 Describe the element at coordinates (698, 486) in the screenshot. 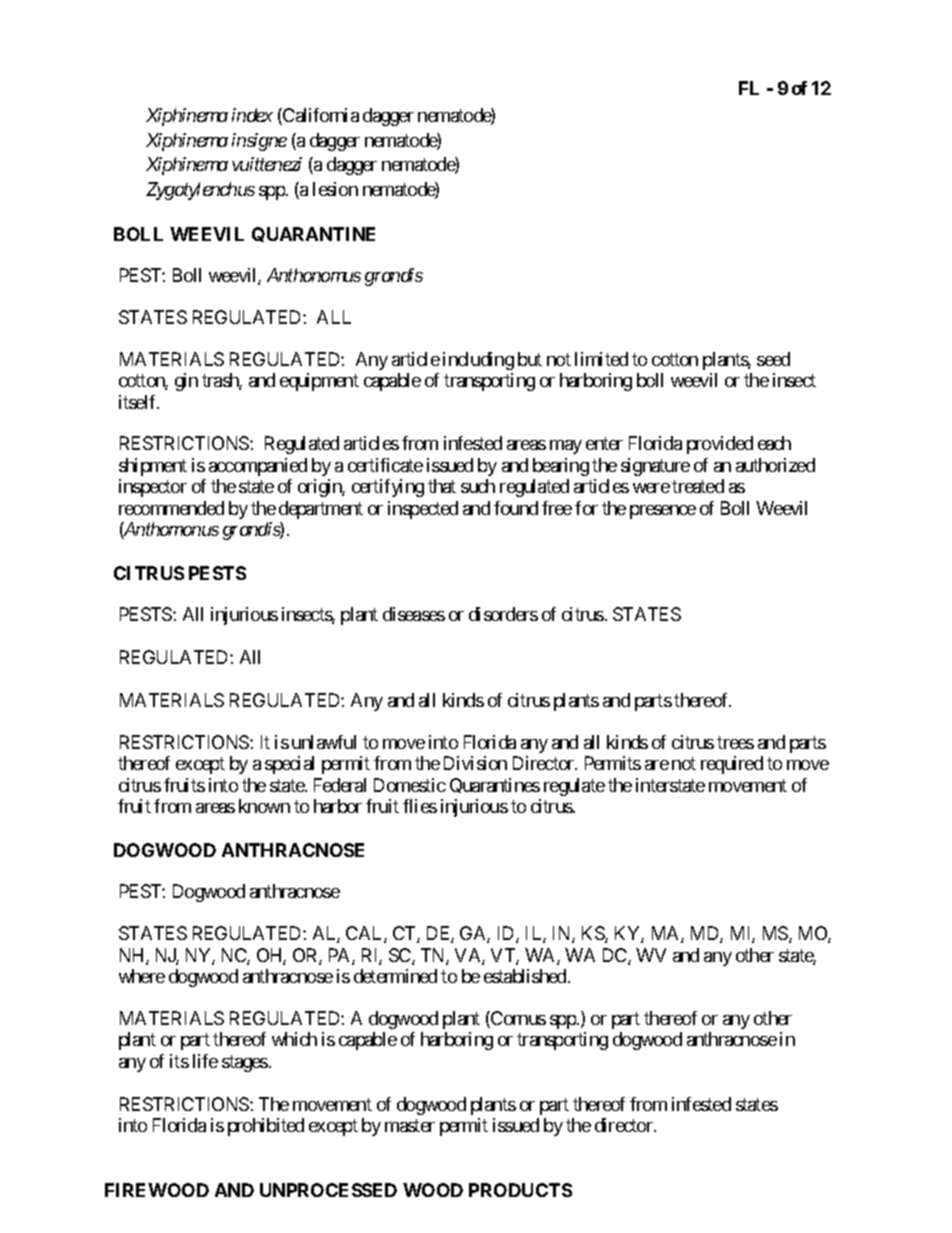

I see `treated` at that location.
